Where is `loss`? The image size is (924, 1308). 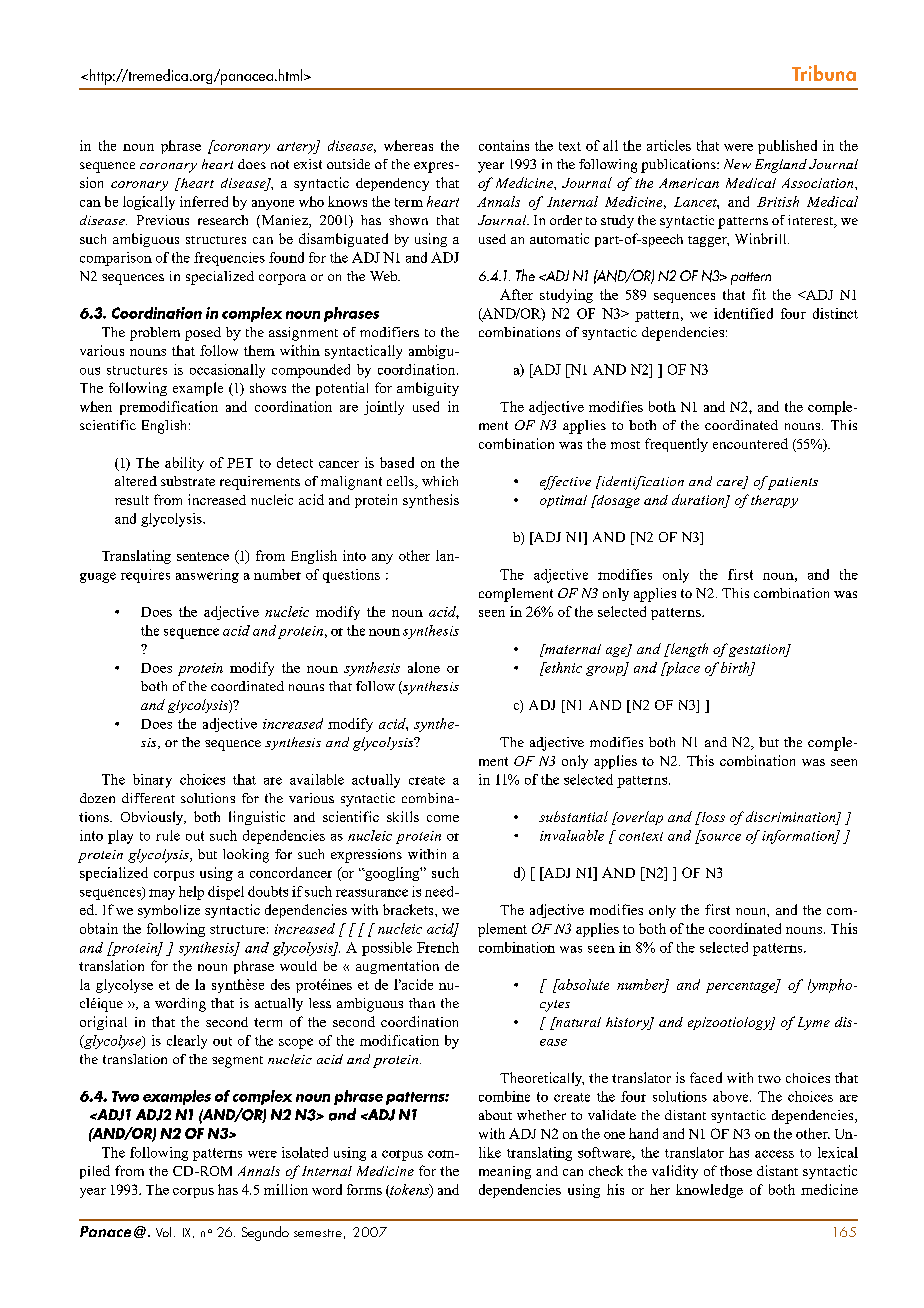
loss is located at coordinates (712, 817).
